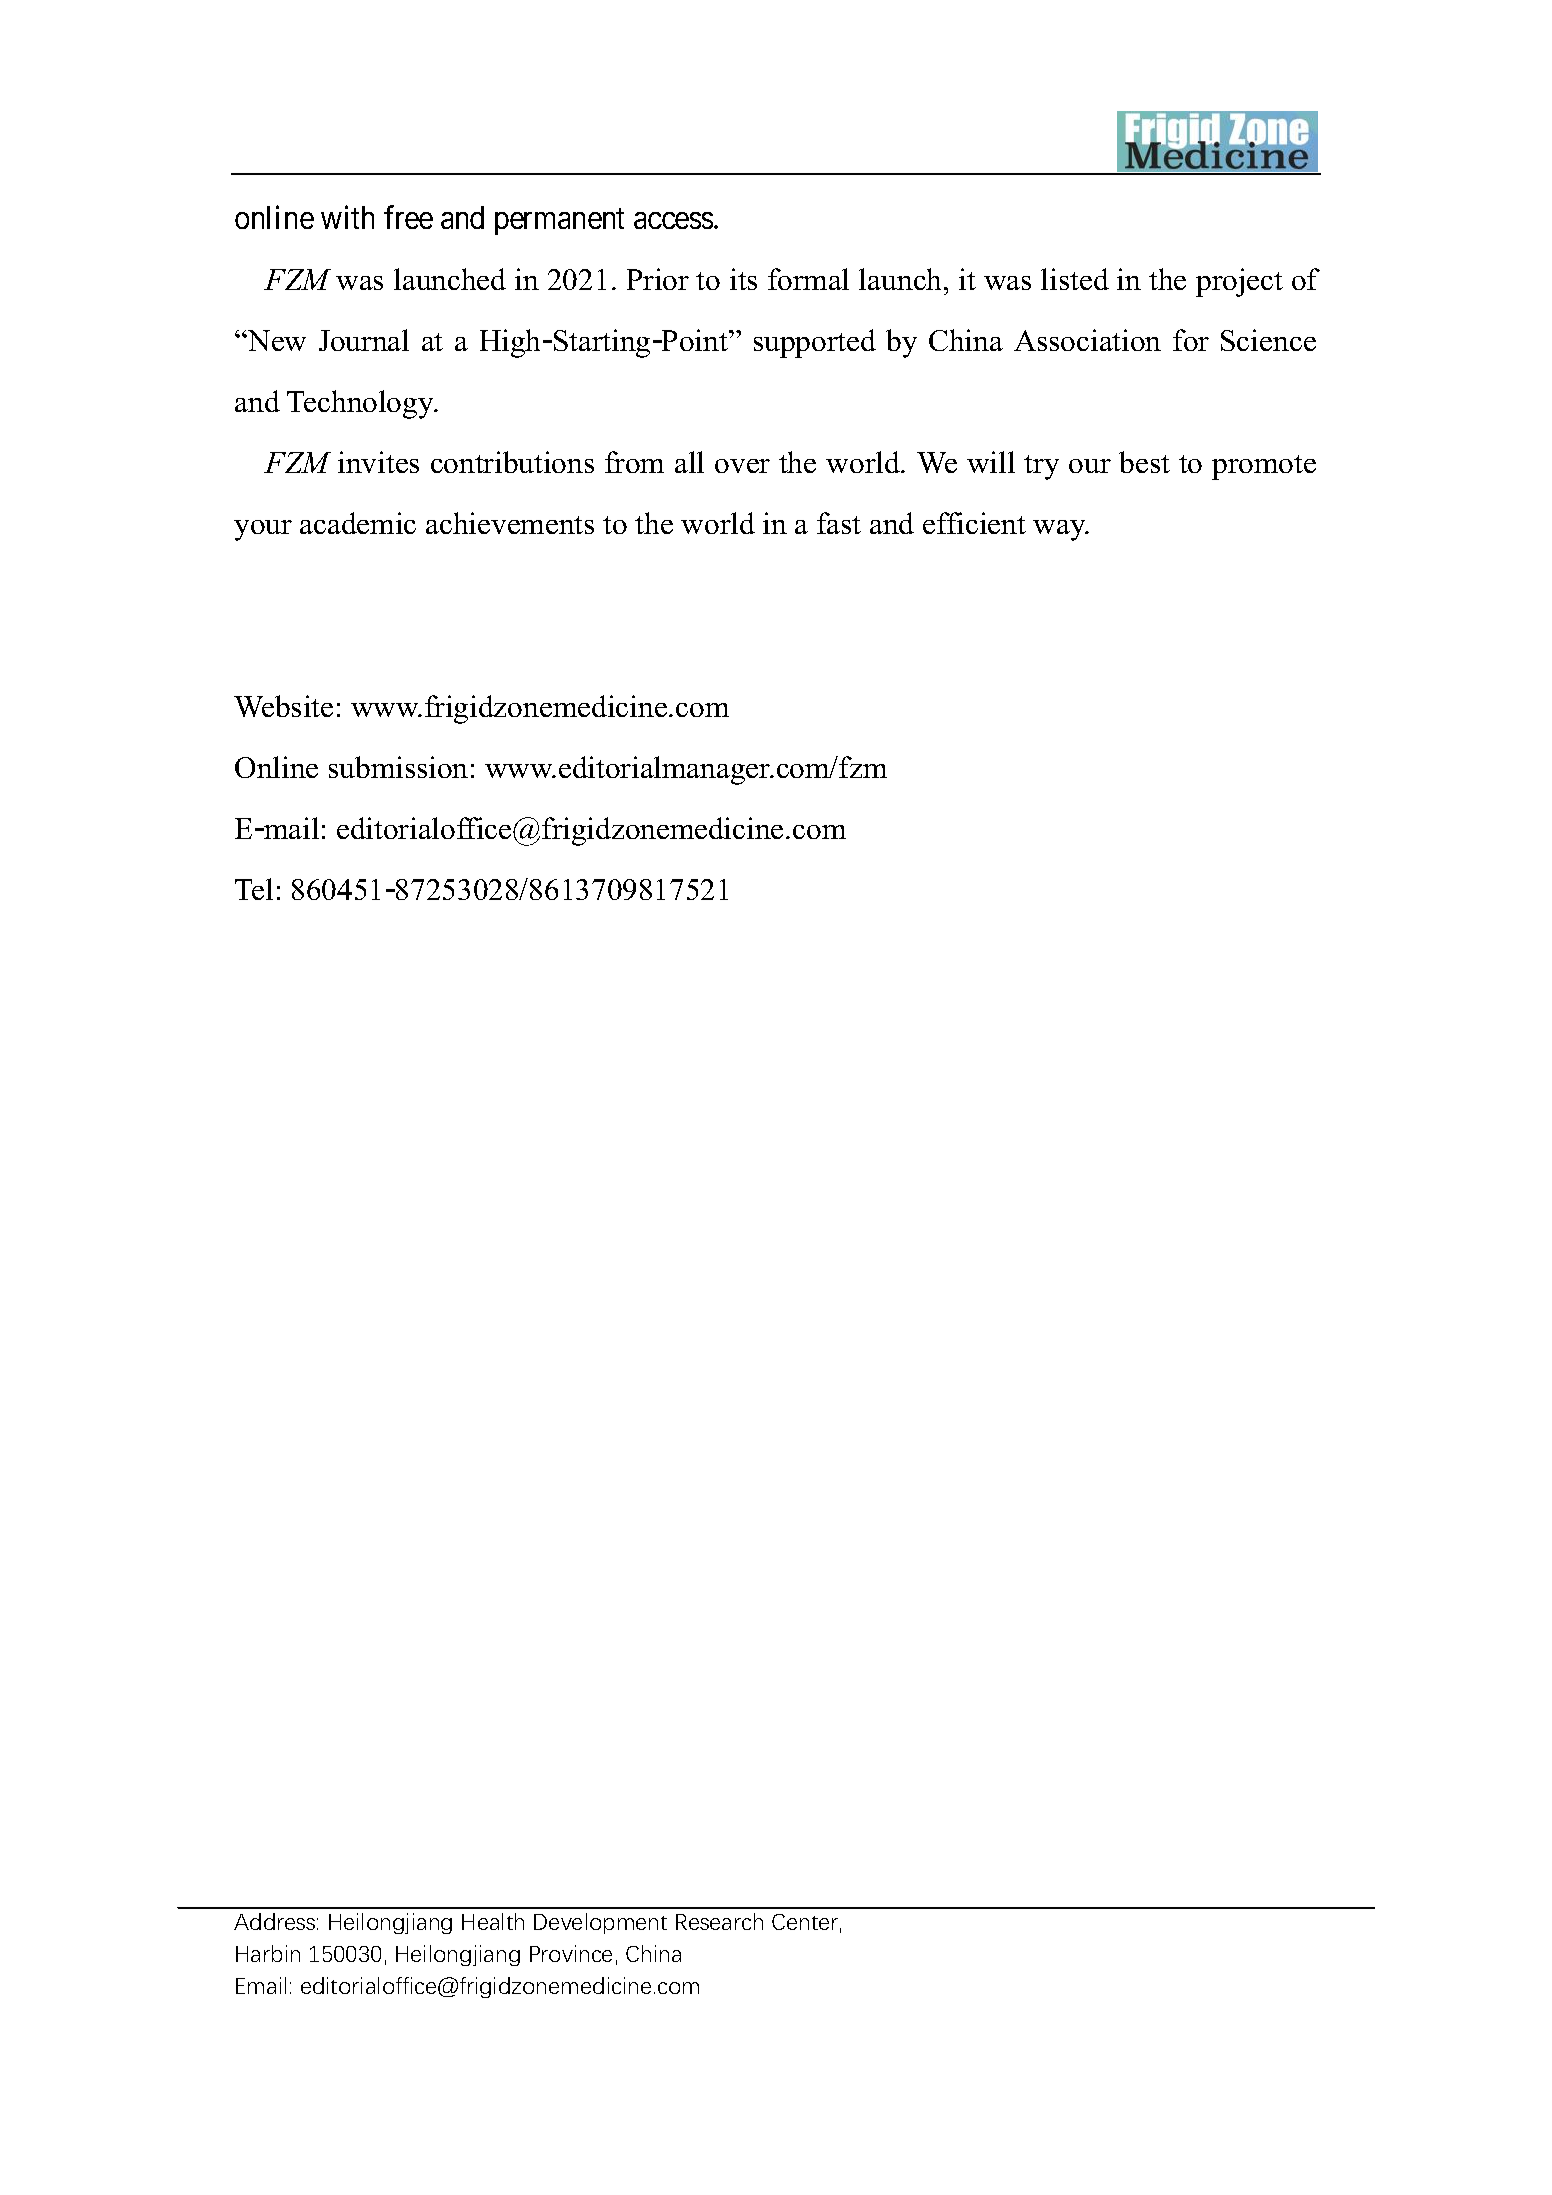  I want to click on fast, so click(839, 523).
